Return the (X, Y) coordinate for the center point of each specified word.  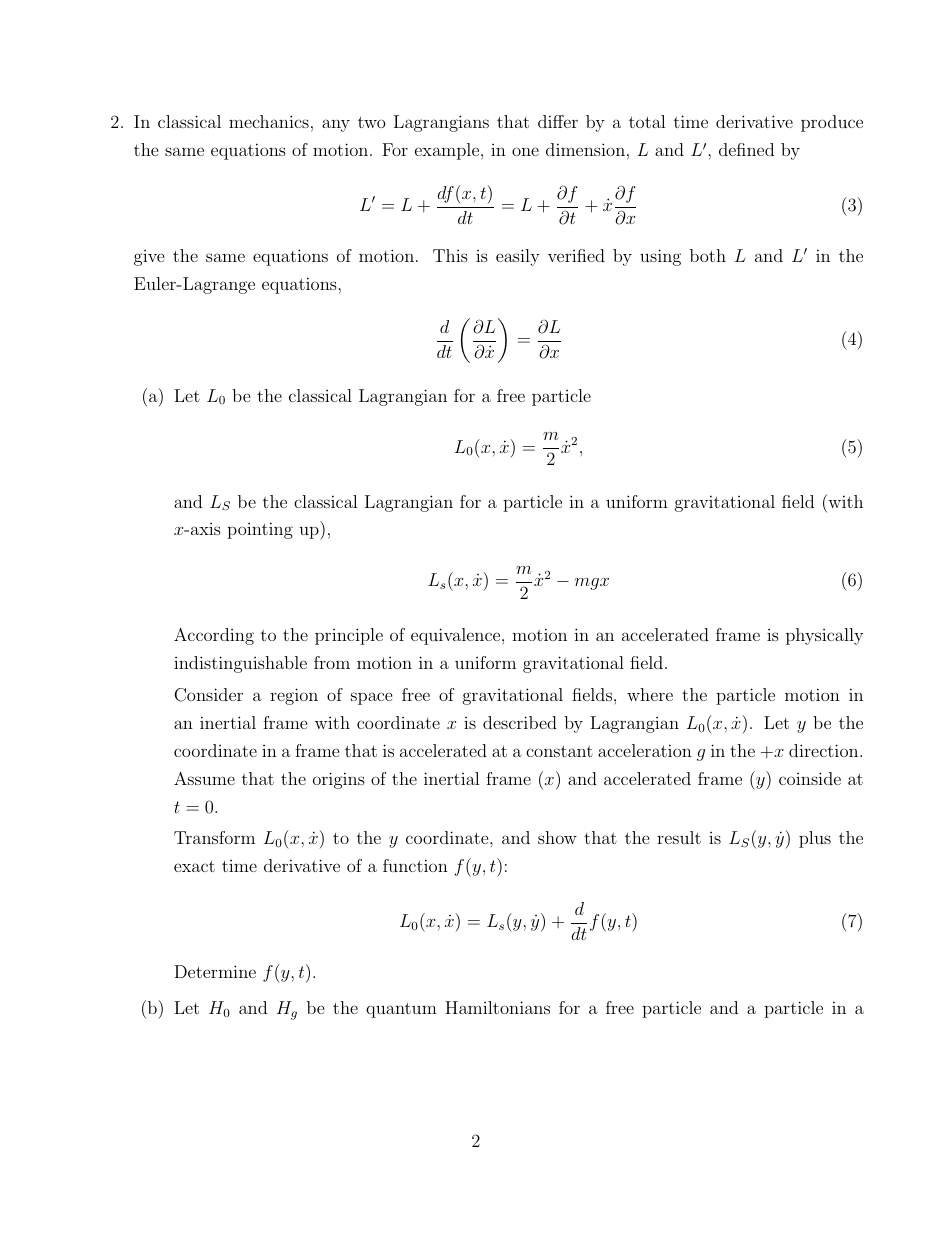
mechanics (269, 121)
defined (746, 149)
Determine (215, 971)
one (525, 151)
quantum (401, 1010)
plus (815, 839)
